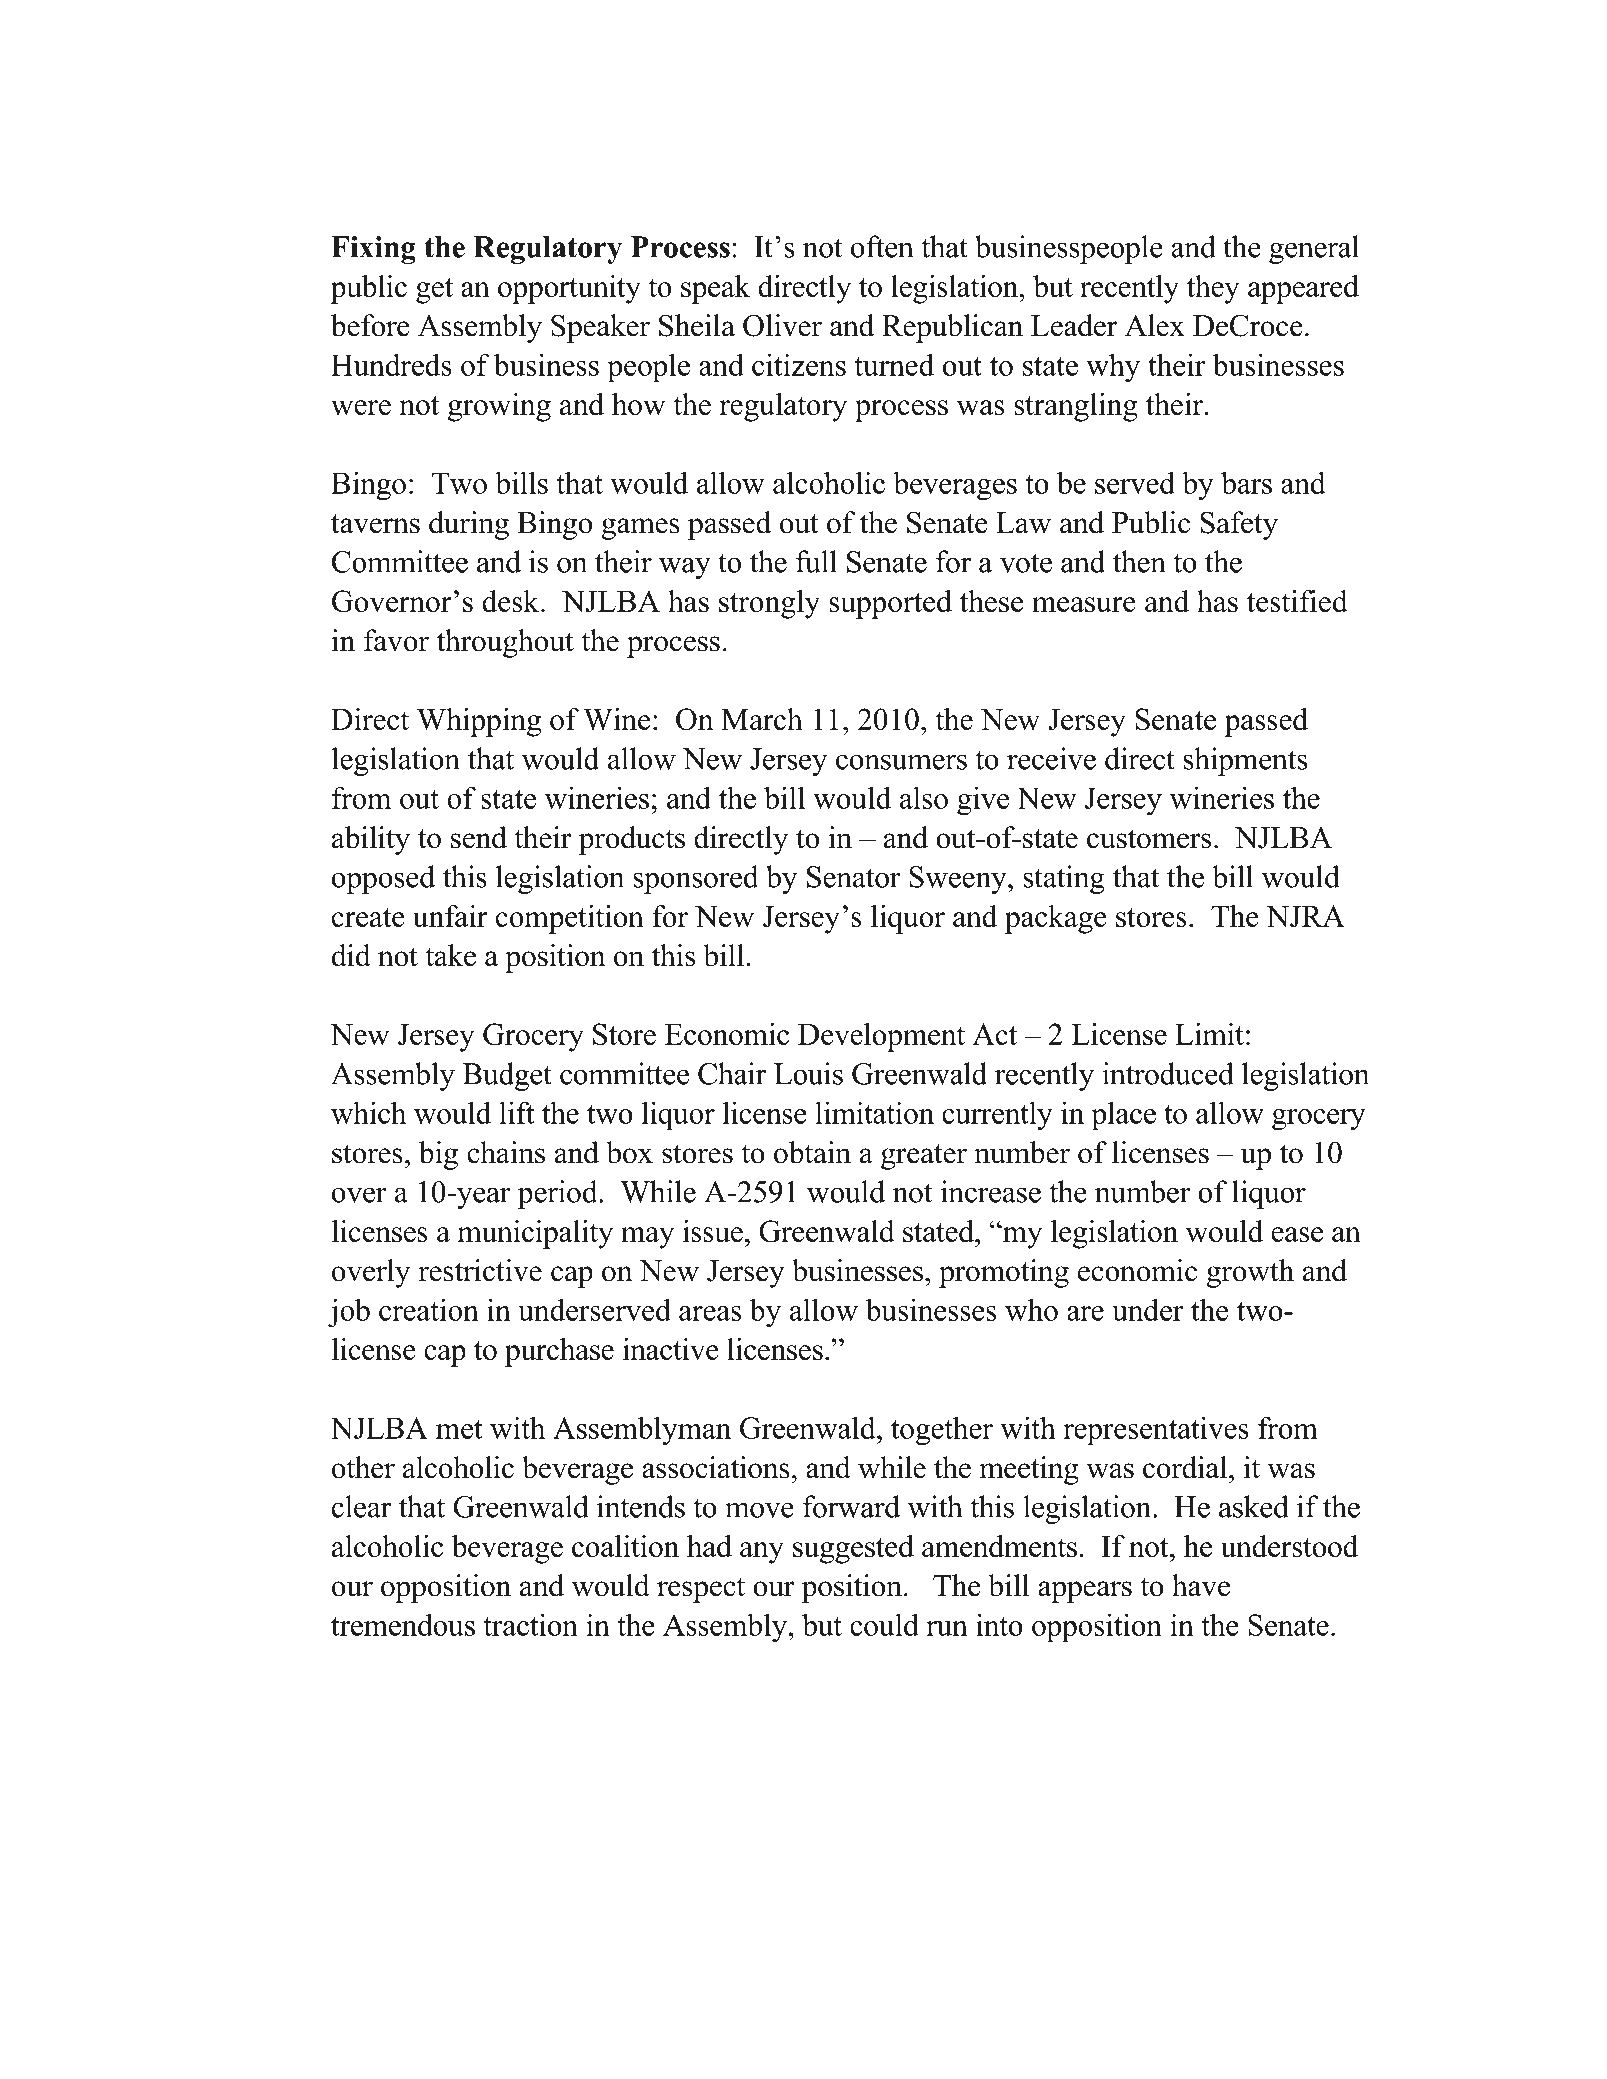 This screenshot has width=1607, height=2079. What do you see at coordinates (782, 325) in the screenshot?
I see `Oliver` at bounding box center [782, 325].
